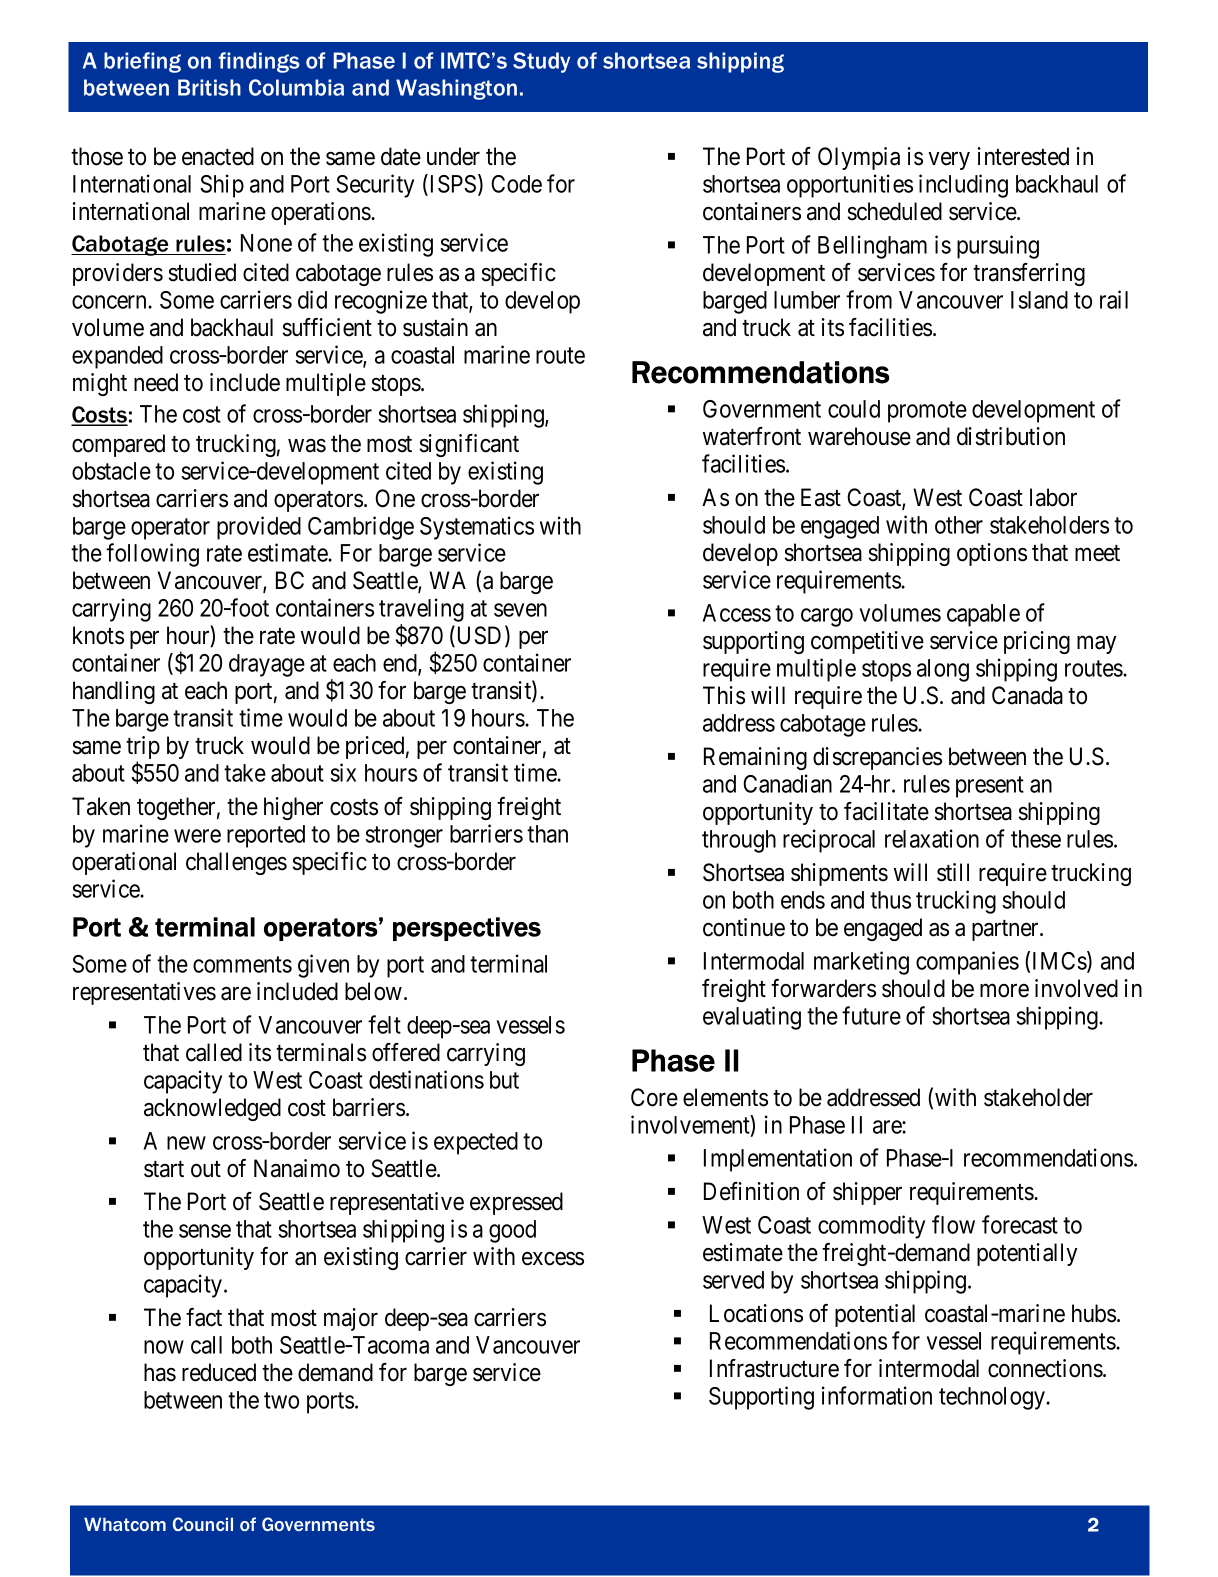  What do you see at coordinates (203, 1524) in the screenshot?
I see `Council` at bounding box center [203, 1524].
